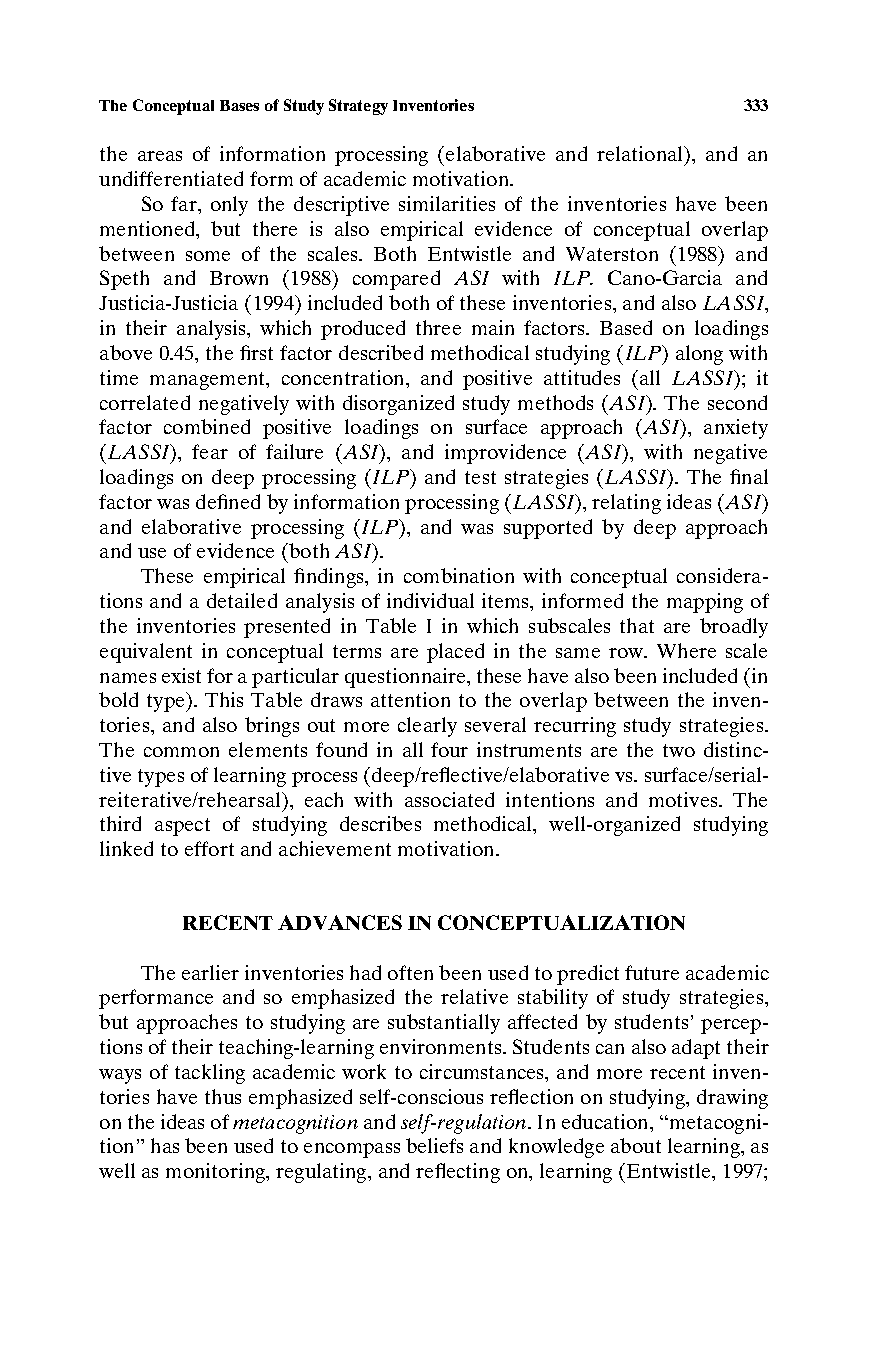  I want to click on areas, so click(160, 156).
